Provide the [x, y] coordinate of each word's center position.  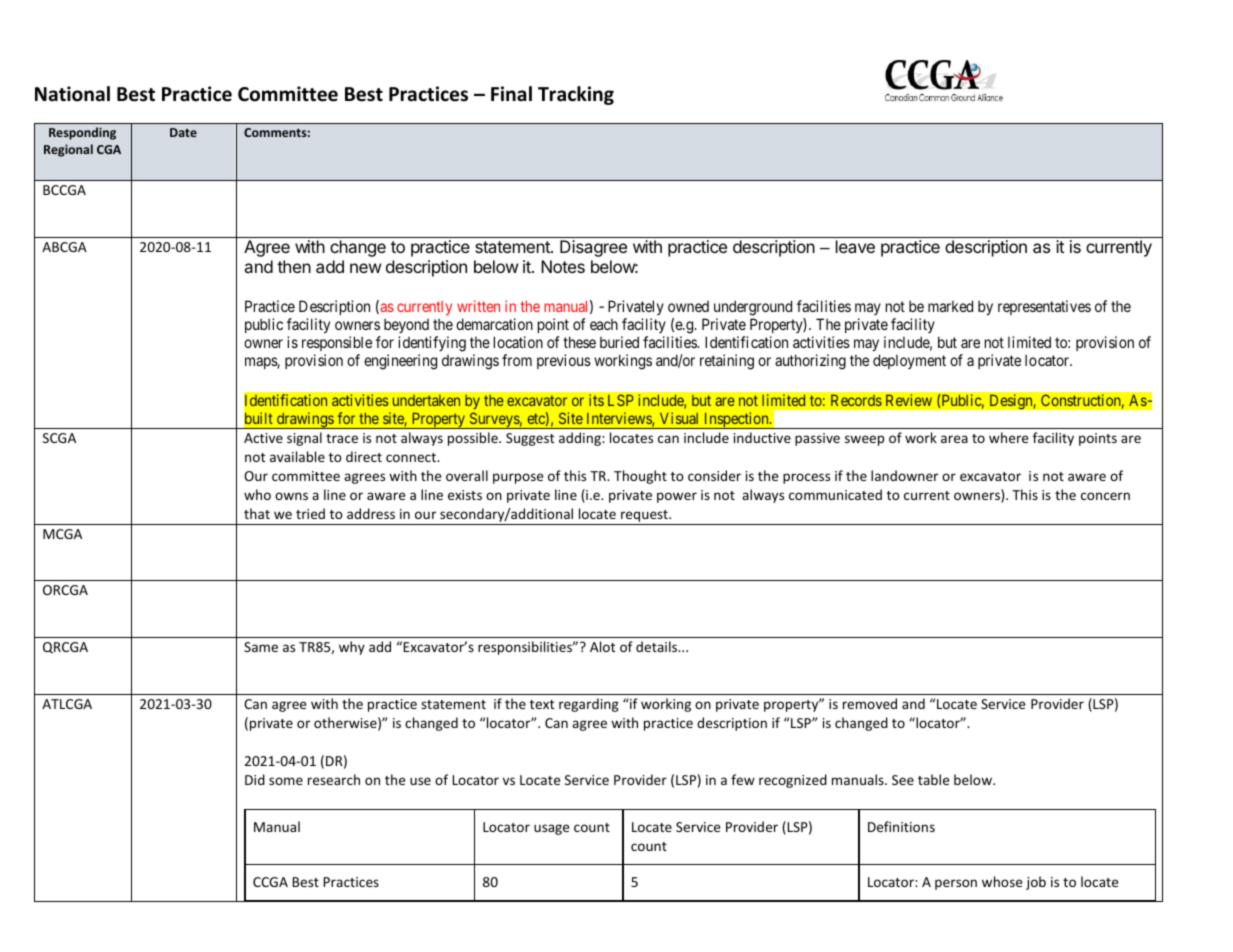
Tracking [576, 95]
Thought [640, 477]
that [257, 513]
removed [870, 703]
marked [950, 306]
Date [183, 132]
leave [855, 246]
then [294, 266]
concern [1105, 496]
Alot [602, 646]
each [604, 324]
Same [261, 647]
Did [255, 779]
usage [551, 829]
